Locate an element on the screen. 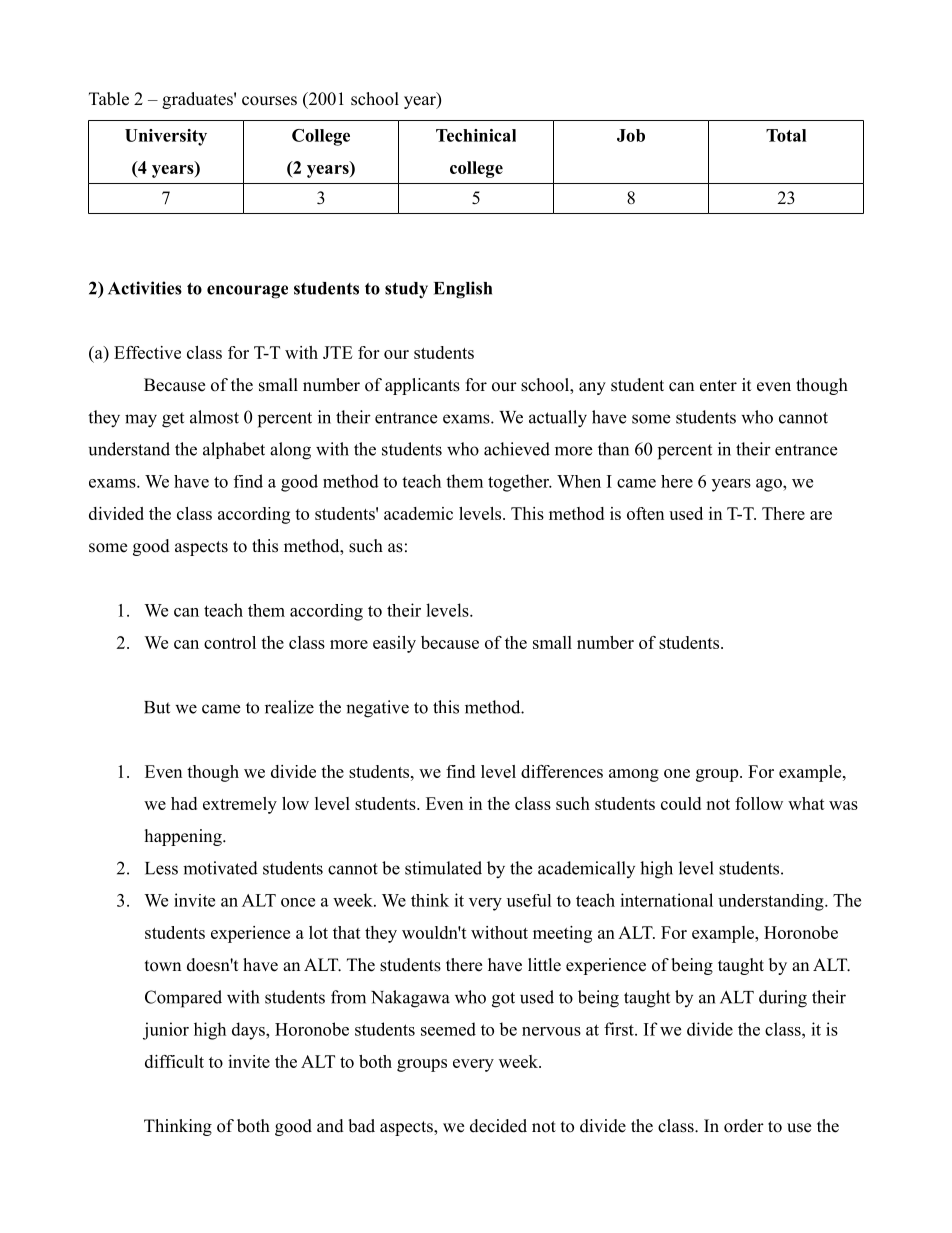 The width and height of the screenshot is (952, 1233). enter is located at coordinates (718, 386).
